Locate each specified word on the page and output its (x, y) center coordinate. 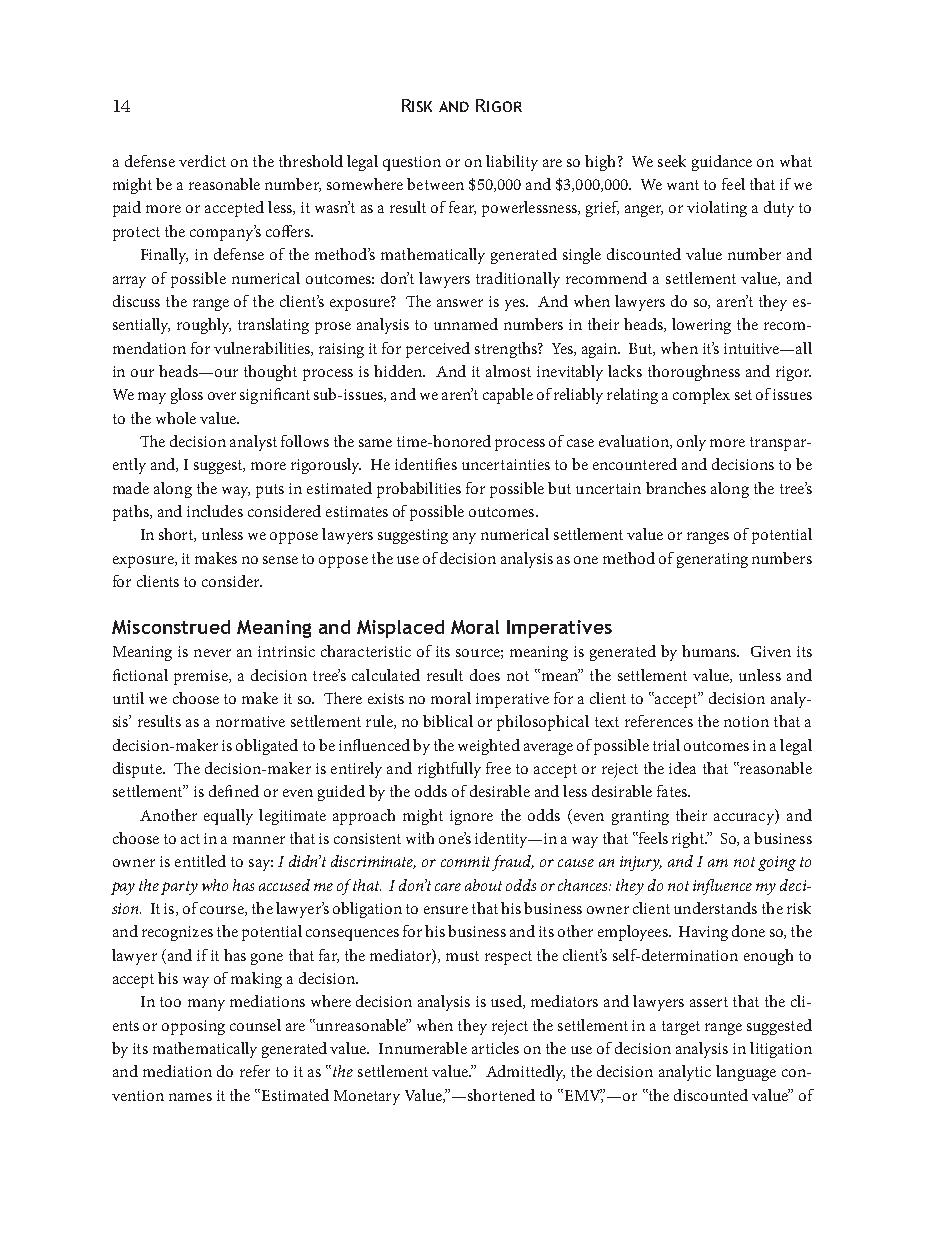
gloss (187, 396)
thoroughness (694, 373)
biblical (448, 721)
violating (717, 209)
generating (712, 560)
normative (250, 721)
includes (215, 511)
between (435, 184)
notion (746, 721)
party (179, 888)
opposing (193, 1027)
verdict (202, 161)
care (448, 887)
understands (715, 908)
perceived (438, 350)
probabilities (419, 490)
